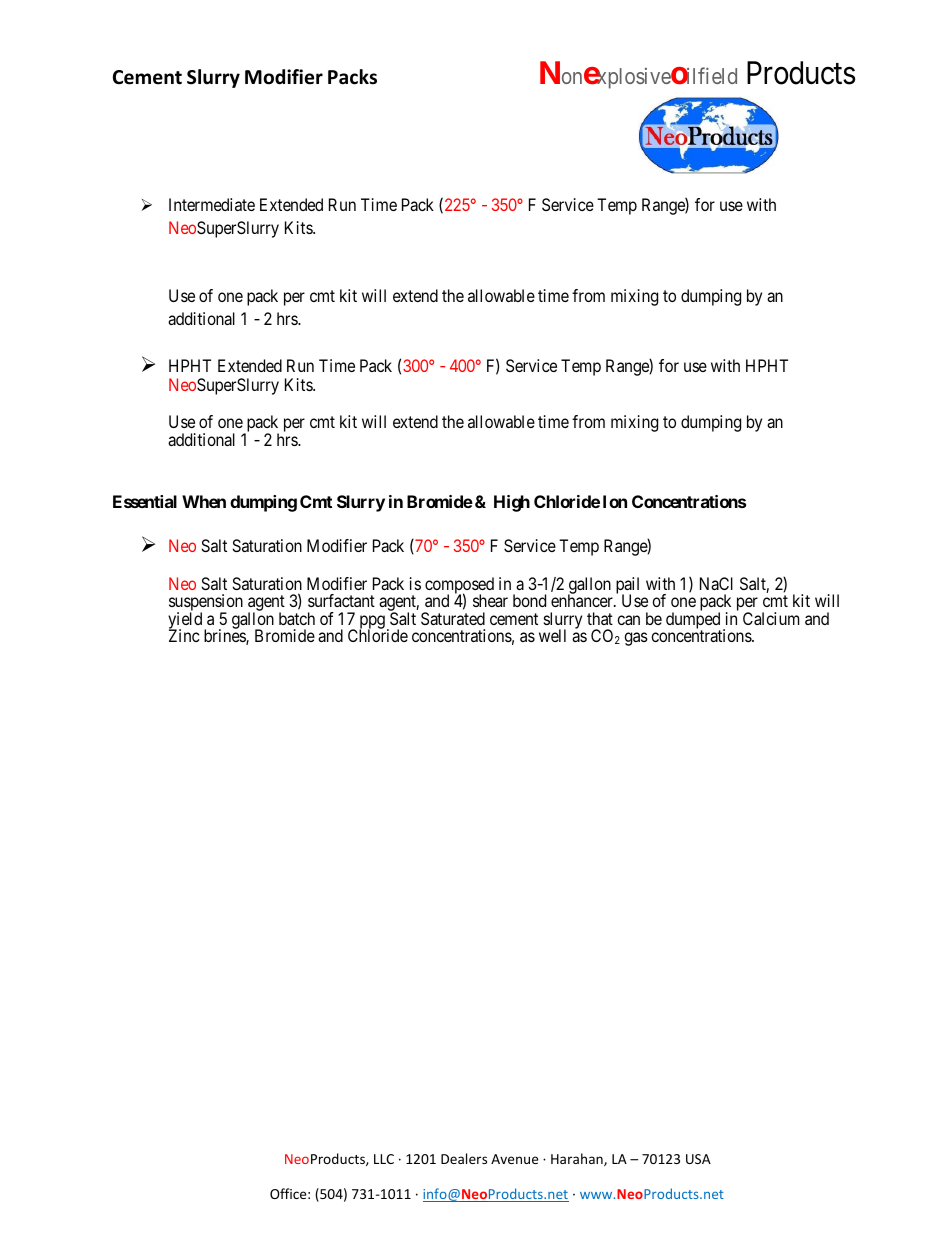 The image size is (952, 1233). Describe the element at coordinates (384, 1159) in the screenshot. I see `LLC` at that location.
